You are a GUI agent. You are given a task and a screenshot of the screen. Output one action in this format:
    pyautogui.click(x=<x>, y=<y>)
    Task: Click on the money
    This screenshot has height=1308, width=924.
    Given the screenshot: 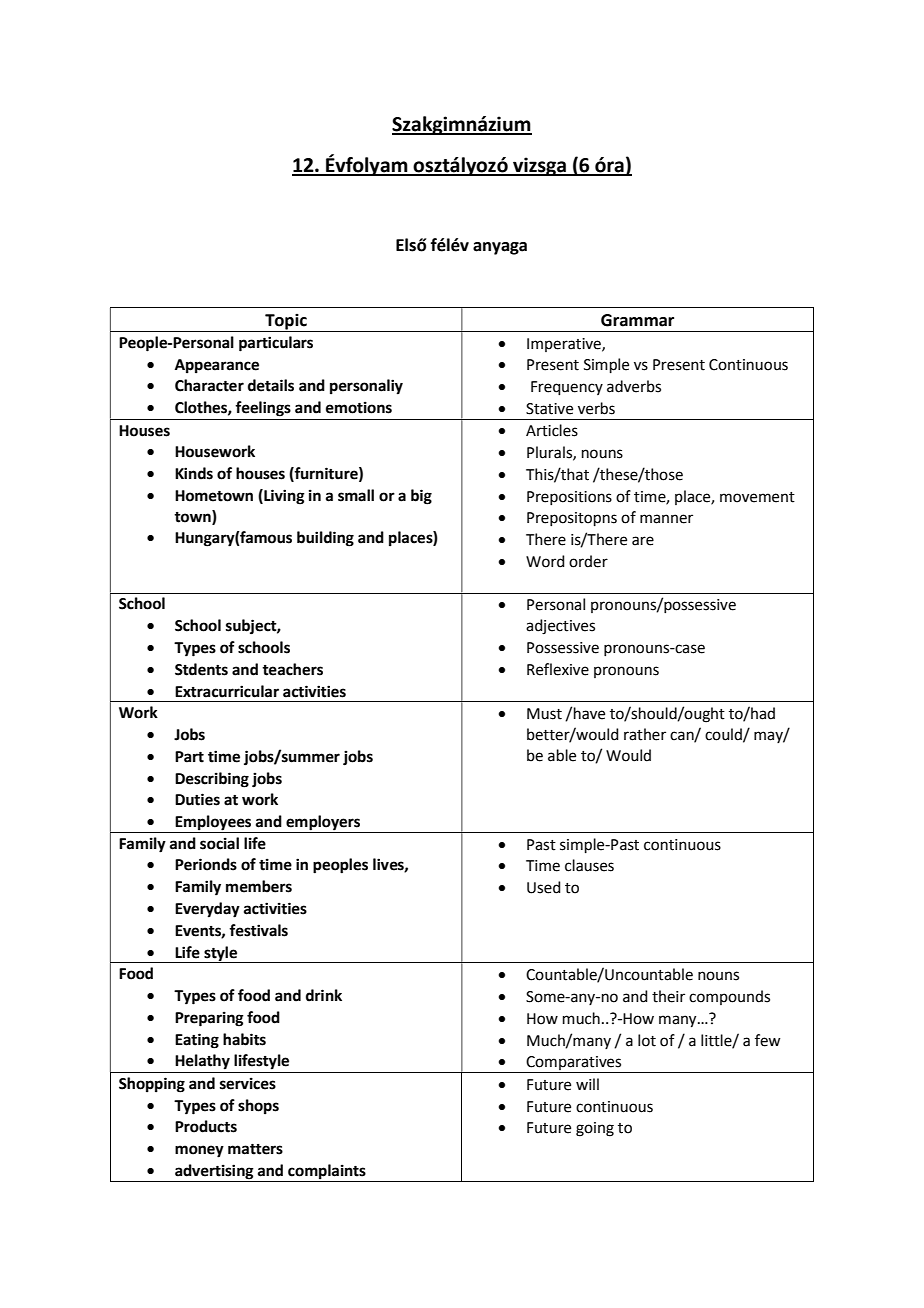 What is the action you would take?
    pyautogui.click(x=199, y=1151)
